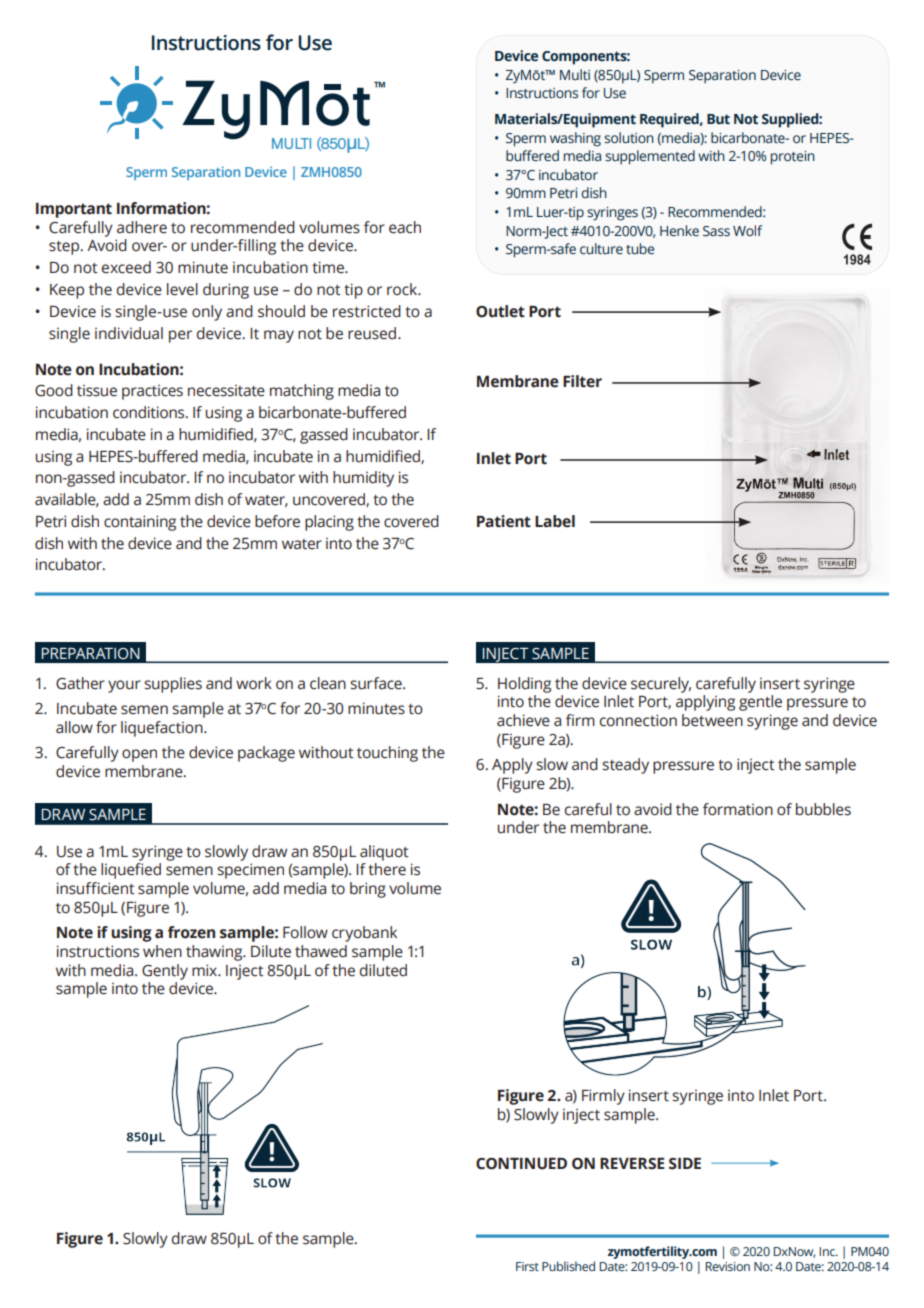  I want to click on gentle, so click(760, 703).
